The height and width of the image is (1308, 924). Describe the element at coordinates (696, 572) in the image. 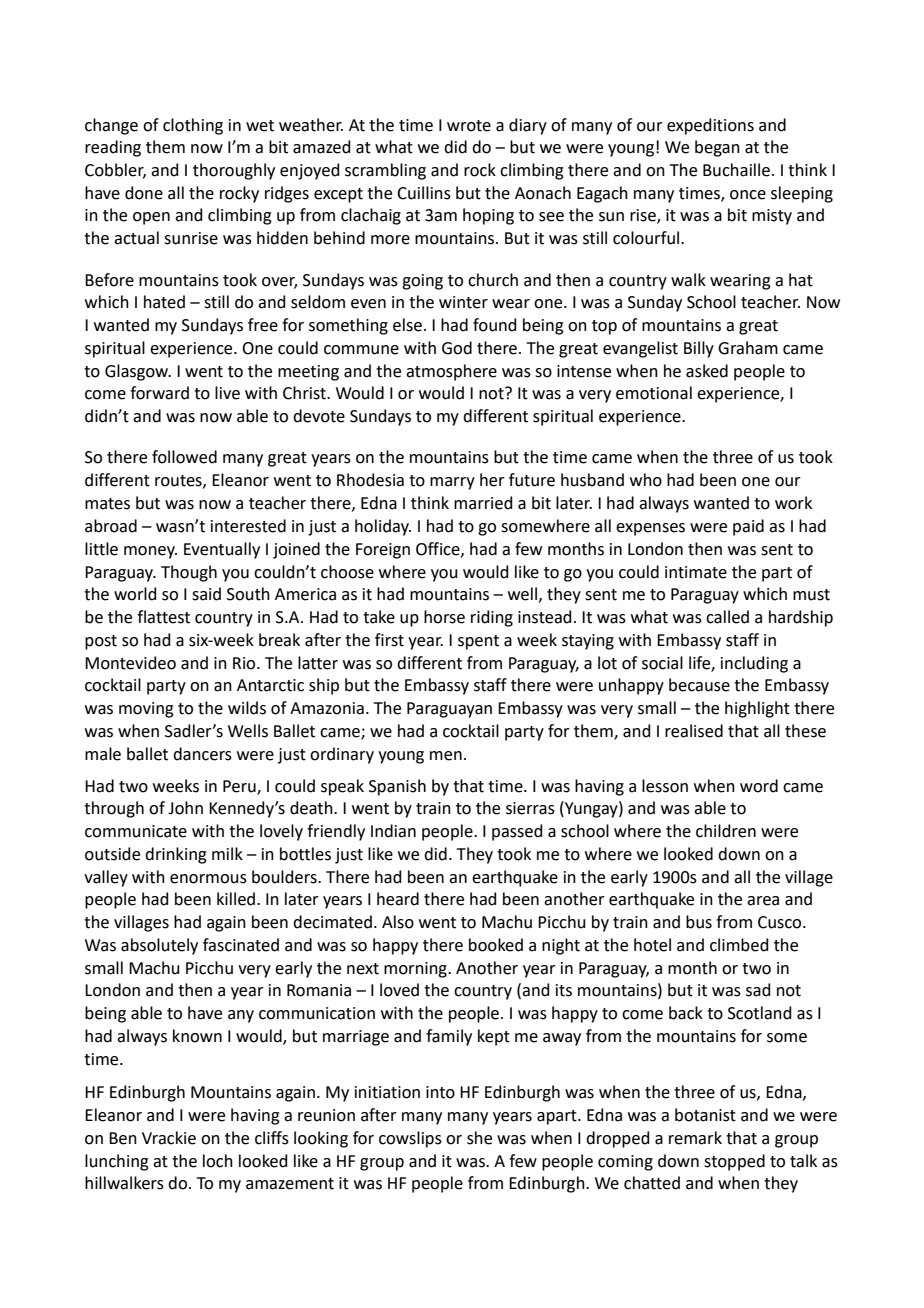

I see `intimate` at that location.
